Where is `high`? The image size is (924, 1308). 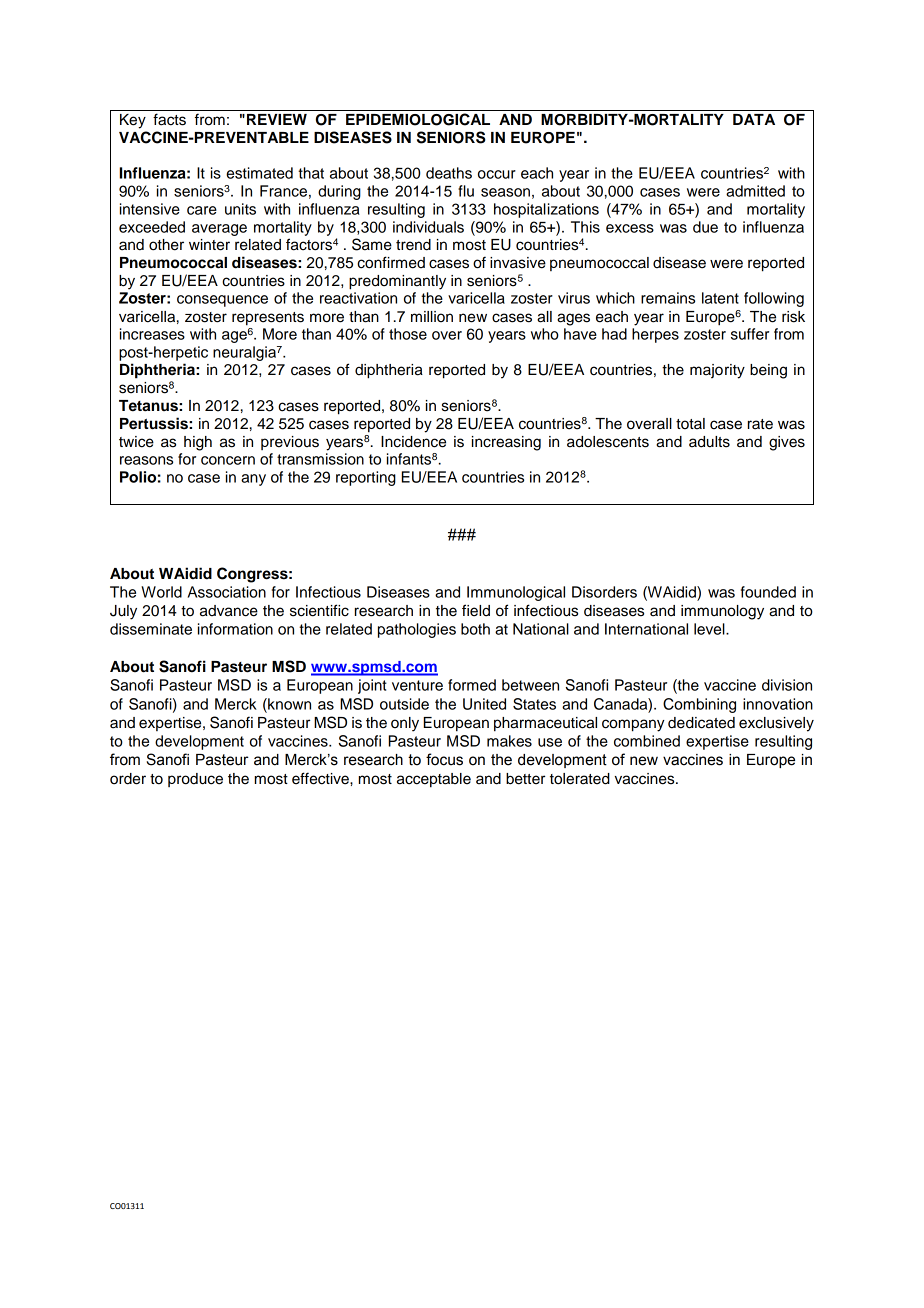
high is located at coordinates (198, 443).
